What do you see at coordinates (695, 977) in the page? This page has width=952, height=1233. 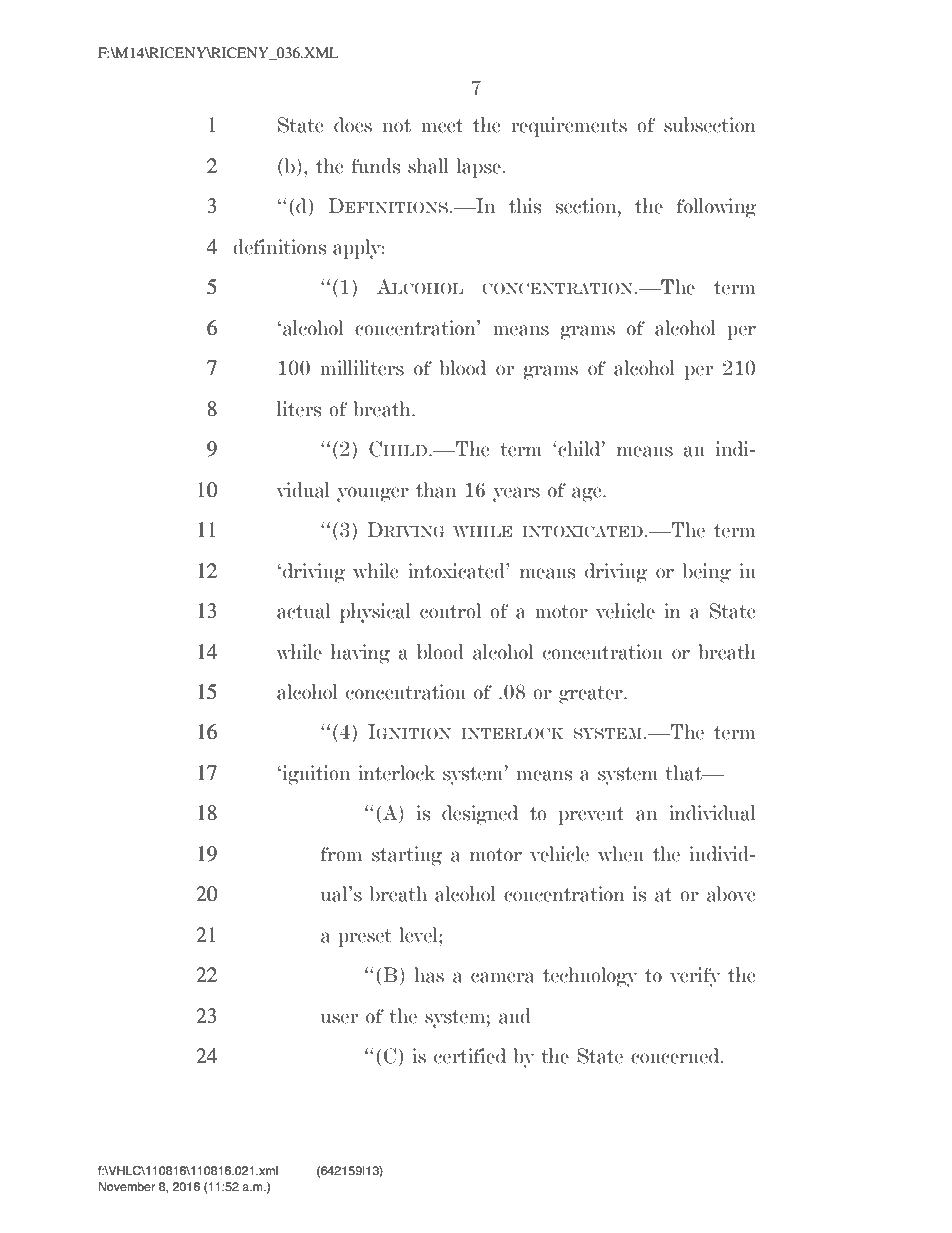 I see `verify` at bounding box center [695, 977].
